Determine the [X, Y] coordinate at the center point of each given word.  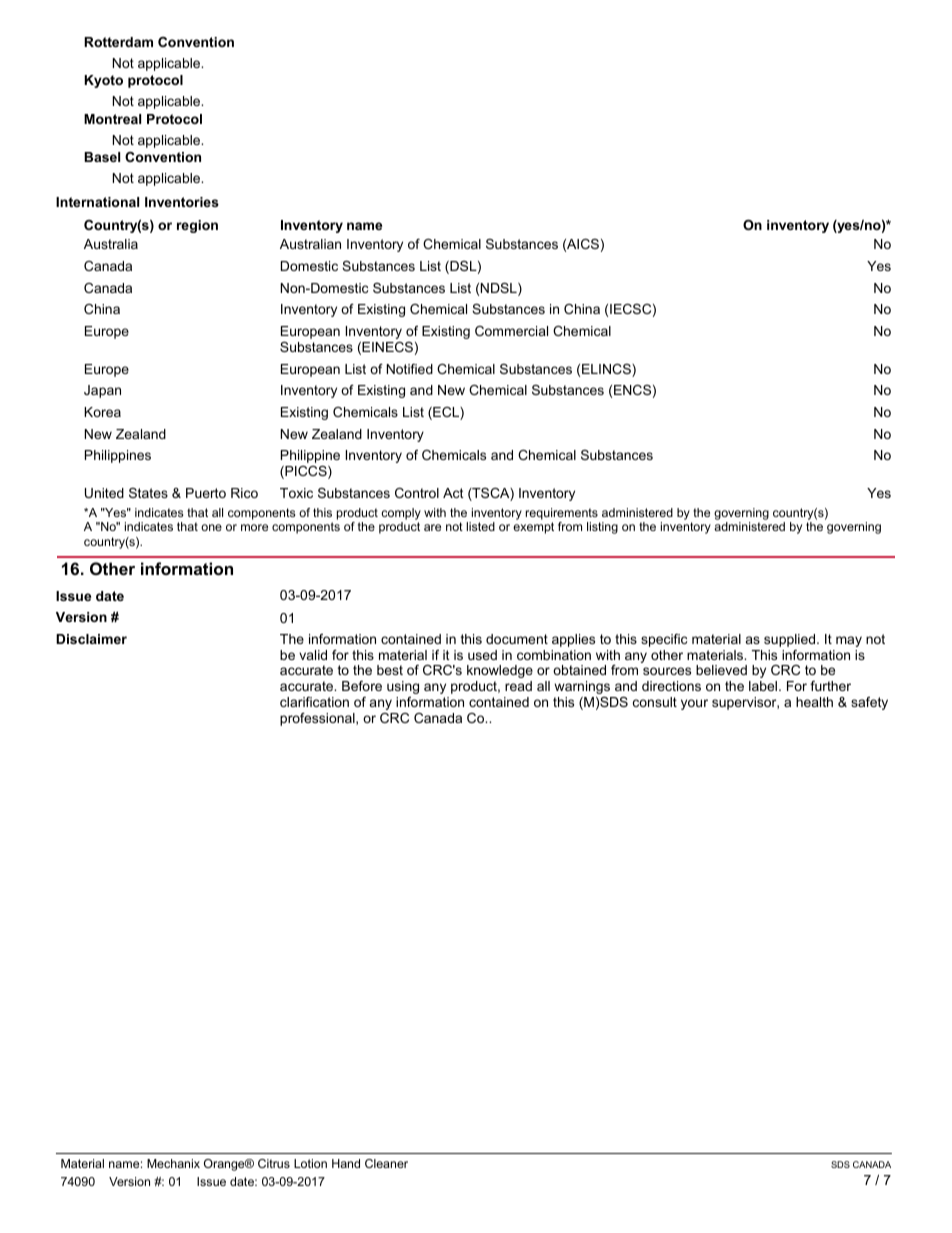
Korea [102, 412]
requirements [562, 514]
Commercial [511, 331]
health [814, 702]
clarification [314, 702]
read [518, 686]
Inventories [182, 202]
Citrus [274, 1163]
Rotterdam [118, 42]
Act [453, 493]
